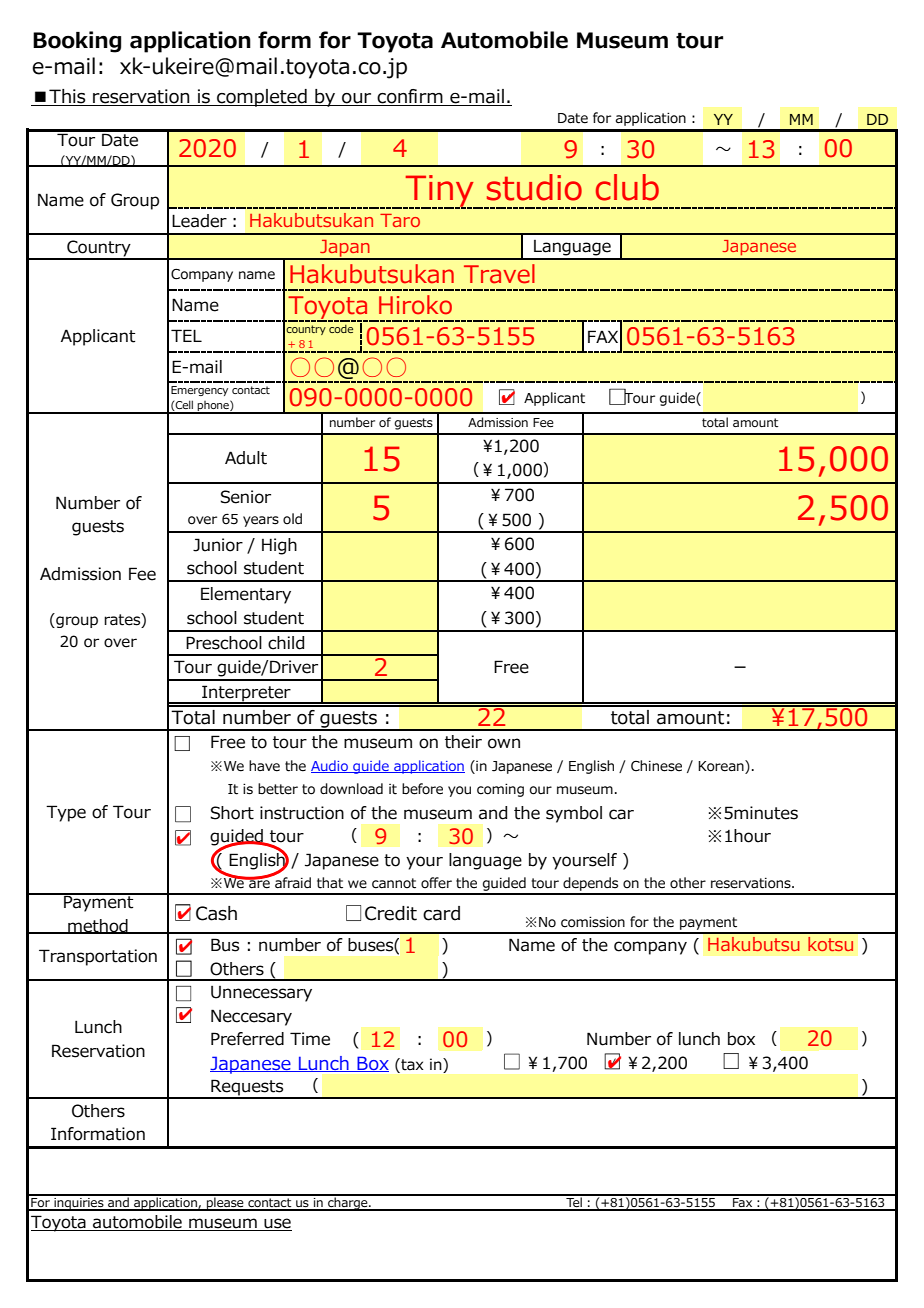 The image size is (924, 1308). Describe the element at coordinates (411, 1064) in the screenshot. I see `tax` at that location.
